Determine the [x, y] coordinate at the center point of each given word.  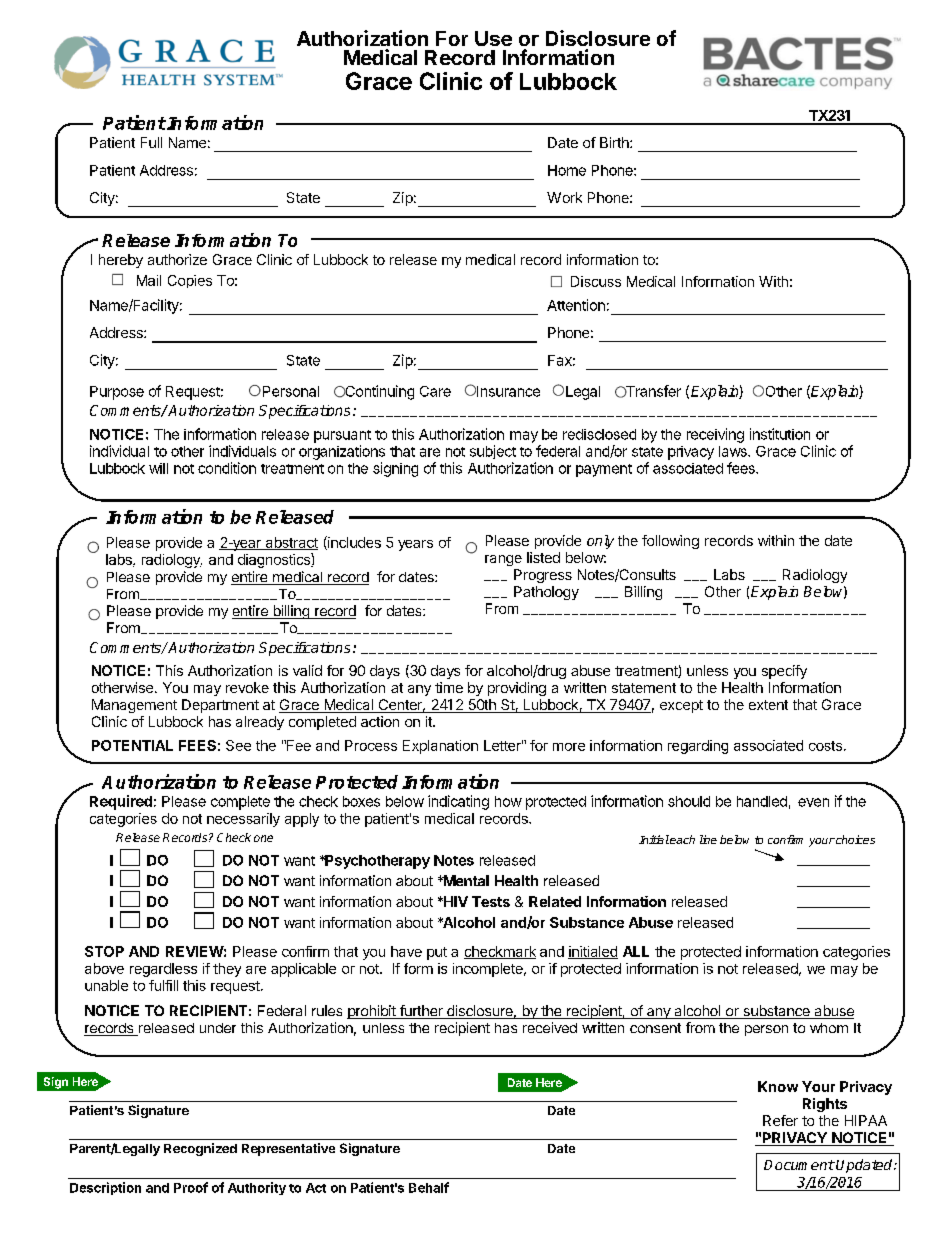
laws [734, 451]
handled [762, 801]
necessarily [243, 820]
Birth [615, 142]
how [508, 801]
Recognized [200, 1149]
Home [567, 170]
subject [493, 452]
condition [227, 468]
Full [151, 142]
